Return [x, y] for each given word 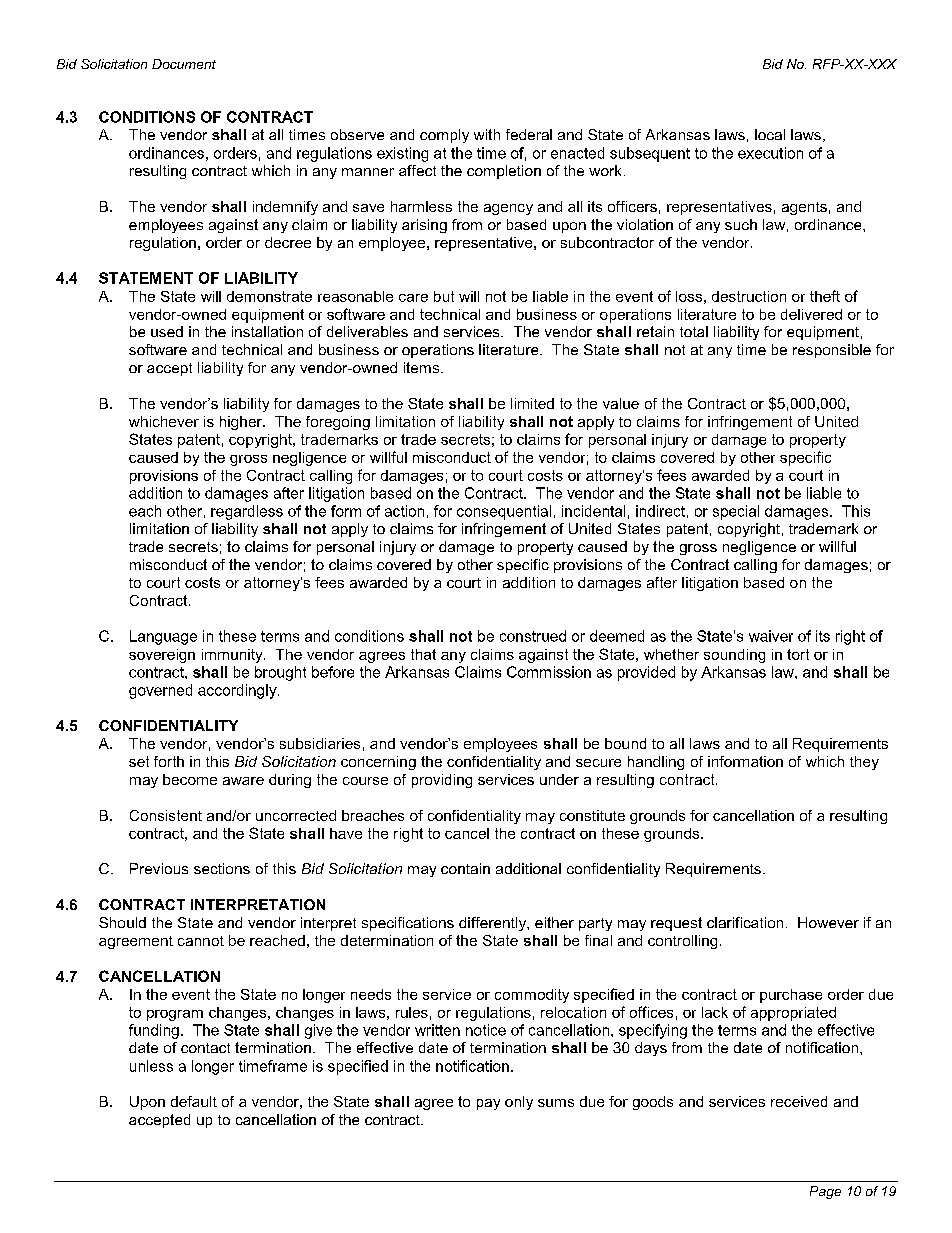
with [487, 134]
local [770, 134]
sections [222, 868]
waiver [771, 636]
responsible [832, 351]
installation [267, 331]
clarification [745, 922]
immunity [233, 656]
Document [184, 64]
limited [532, 403]
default [194, 1101]
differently [493, 924]
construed [533, 636]
